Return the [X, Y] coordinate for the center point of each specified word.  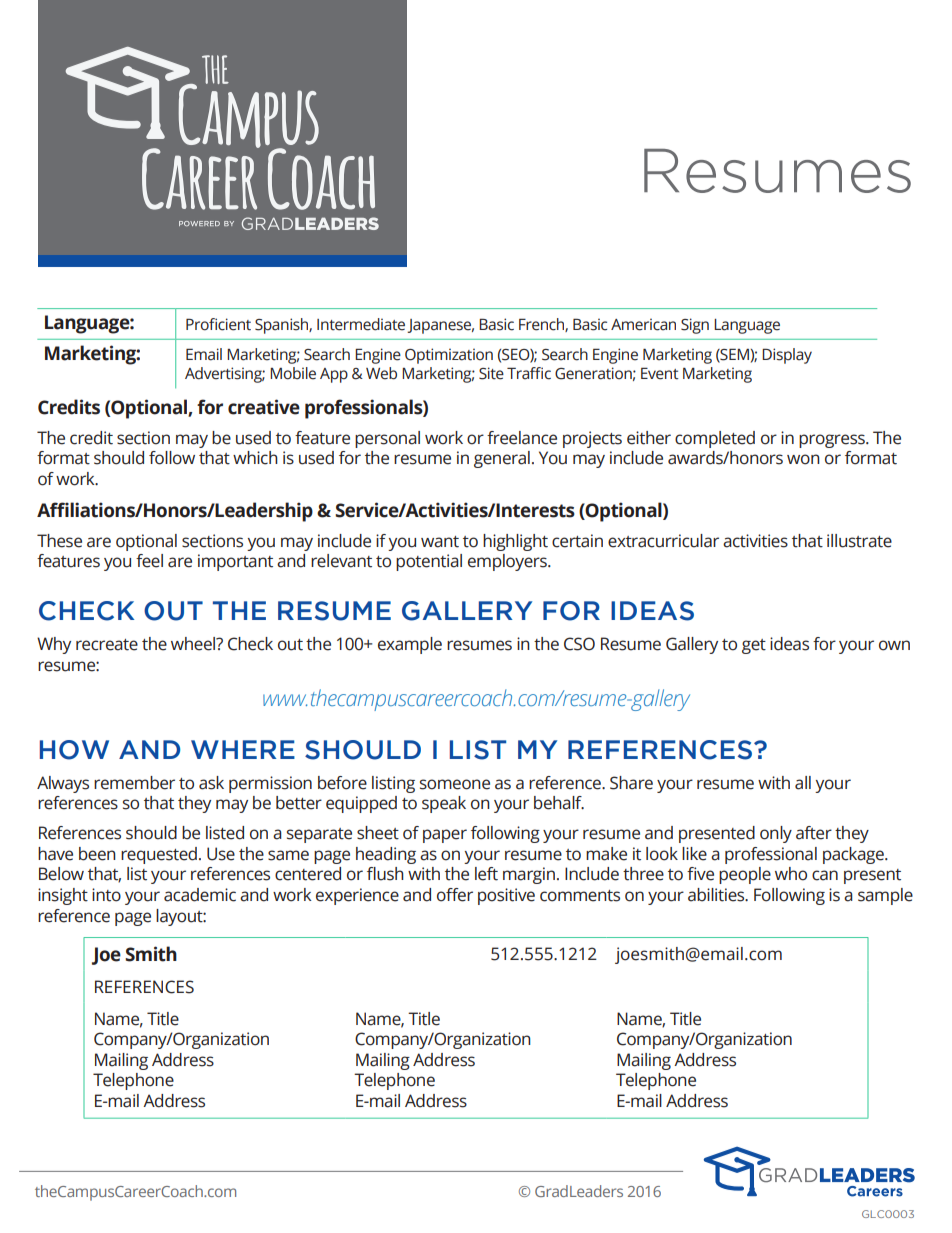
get [754, 646]
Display [787, 356]
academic [200, 895]
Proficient [218, 324]
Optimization [449, 356]
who [791, 874]
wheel [194, 644]
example [410, 645]
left [486, 874]
